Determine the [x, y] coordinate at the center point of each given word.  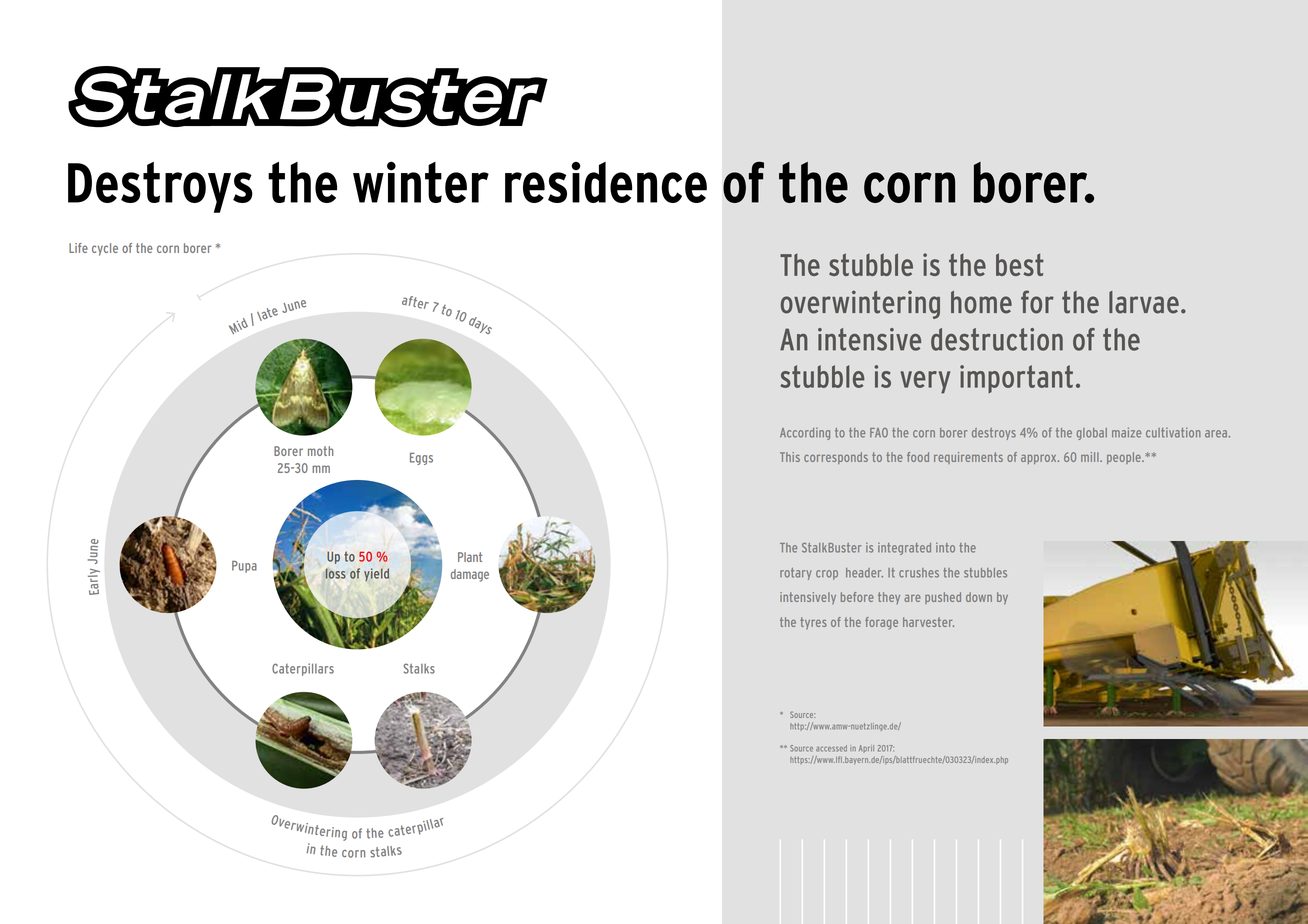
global [1092, 434]
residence [606, 182]
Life [78, 248]
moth [320, 451]
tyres [813, 623]
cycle [105, 249]
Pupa [244, 567]
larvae [1144, 302]
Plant [470, 557]
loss [335, 573]
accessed [831, 748]
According [805, 433]
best [1020, 264]
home [981, 302]
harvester [928, 622]
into [945, 548]
